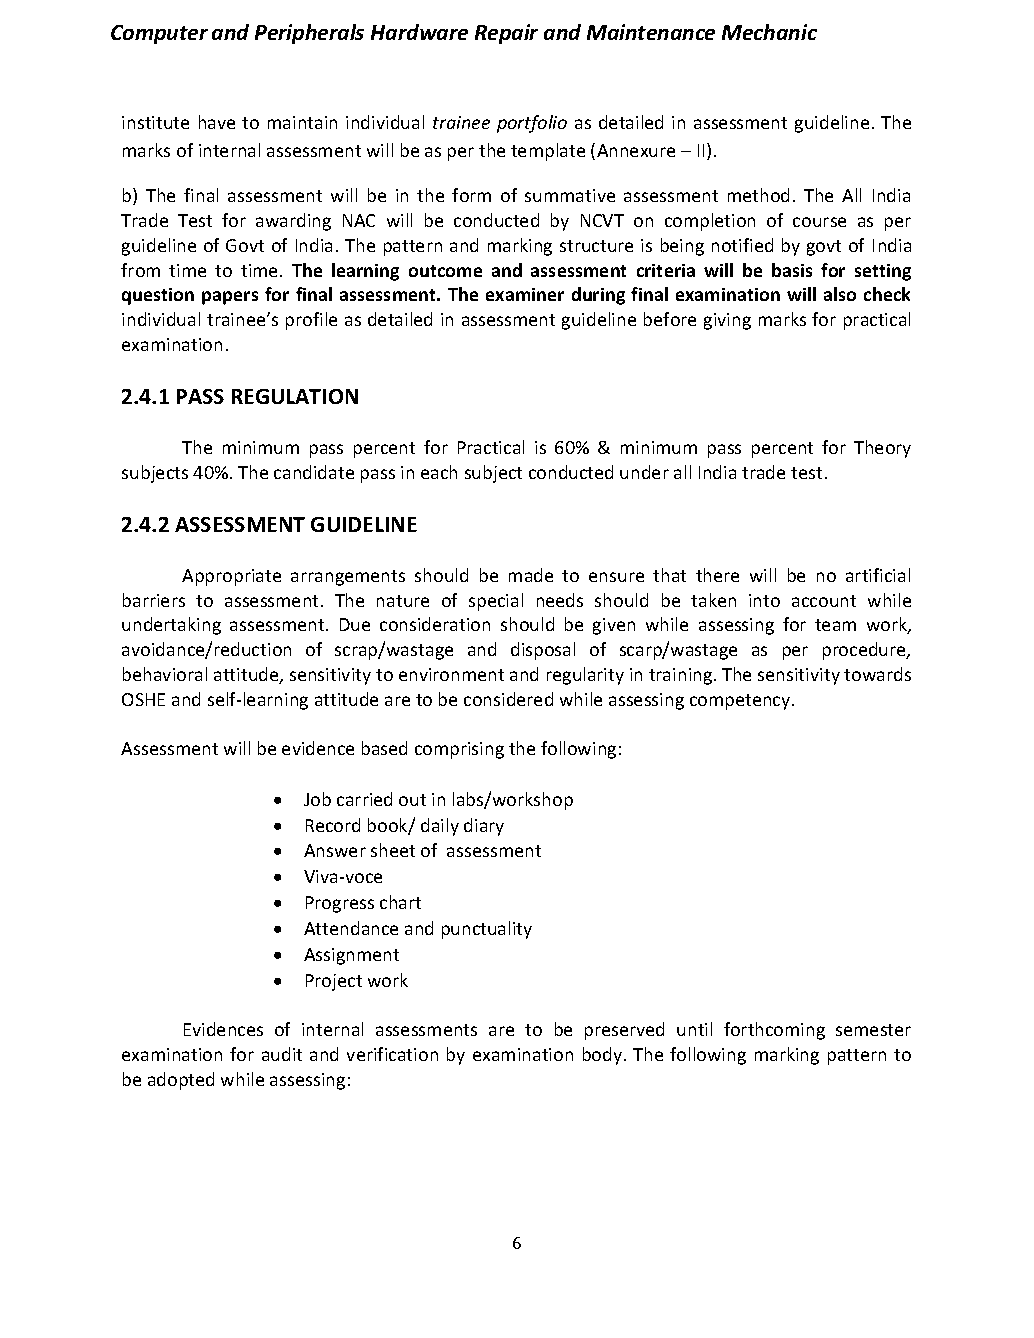 The image size is (1034, 1338). What do you see at coordinates (282, 1054) in the image?
I see `audit` at bounding box center [282, 1054].
